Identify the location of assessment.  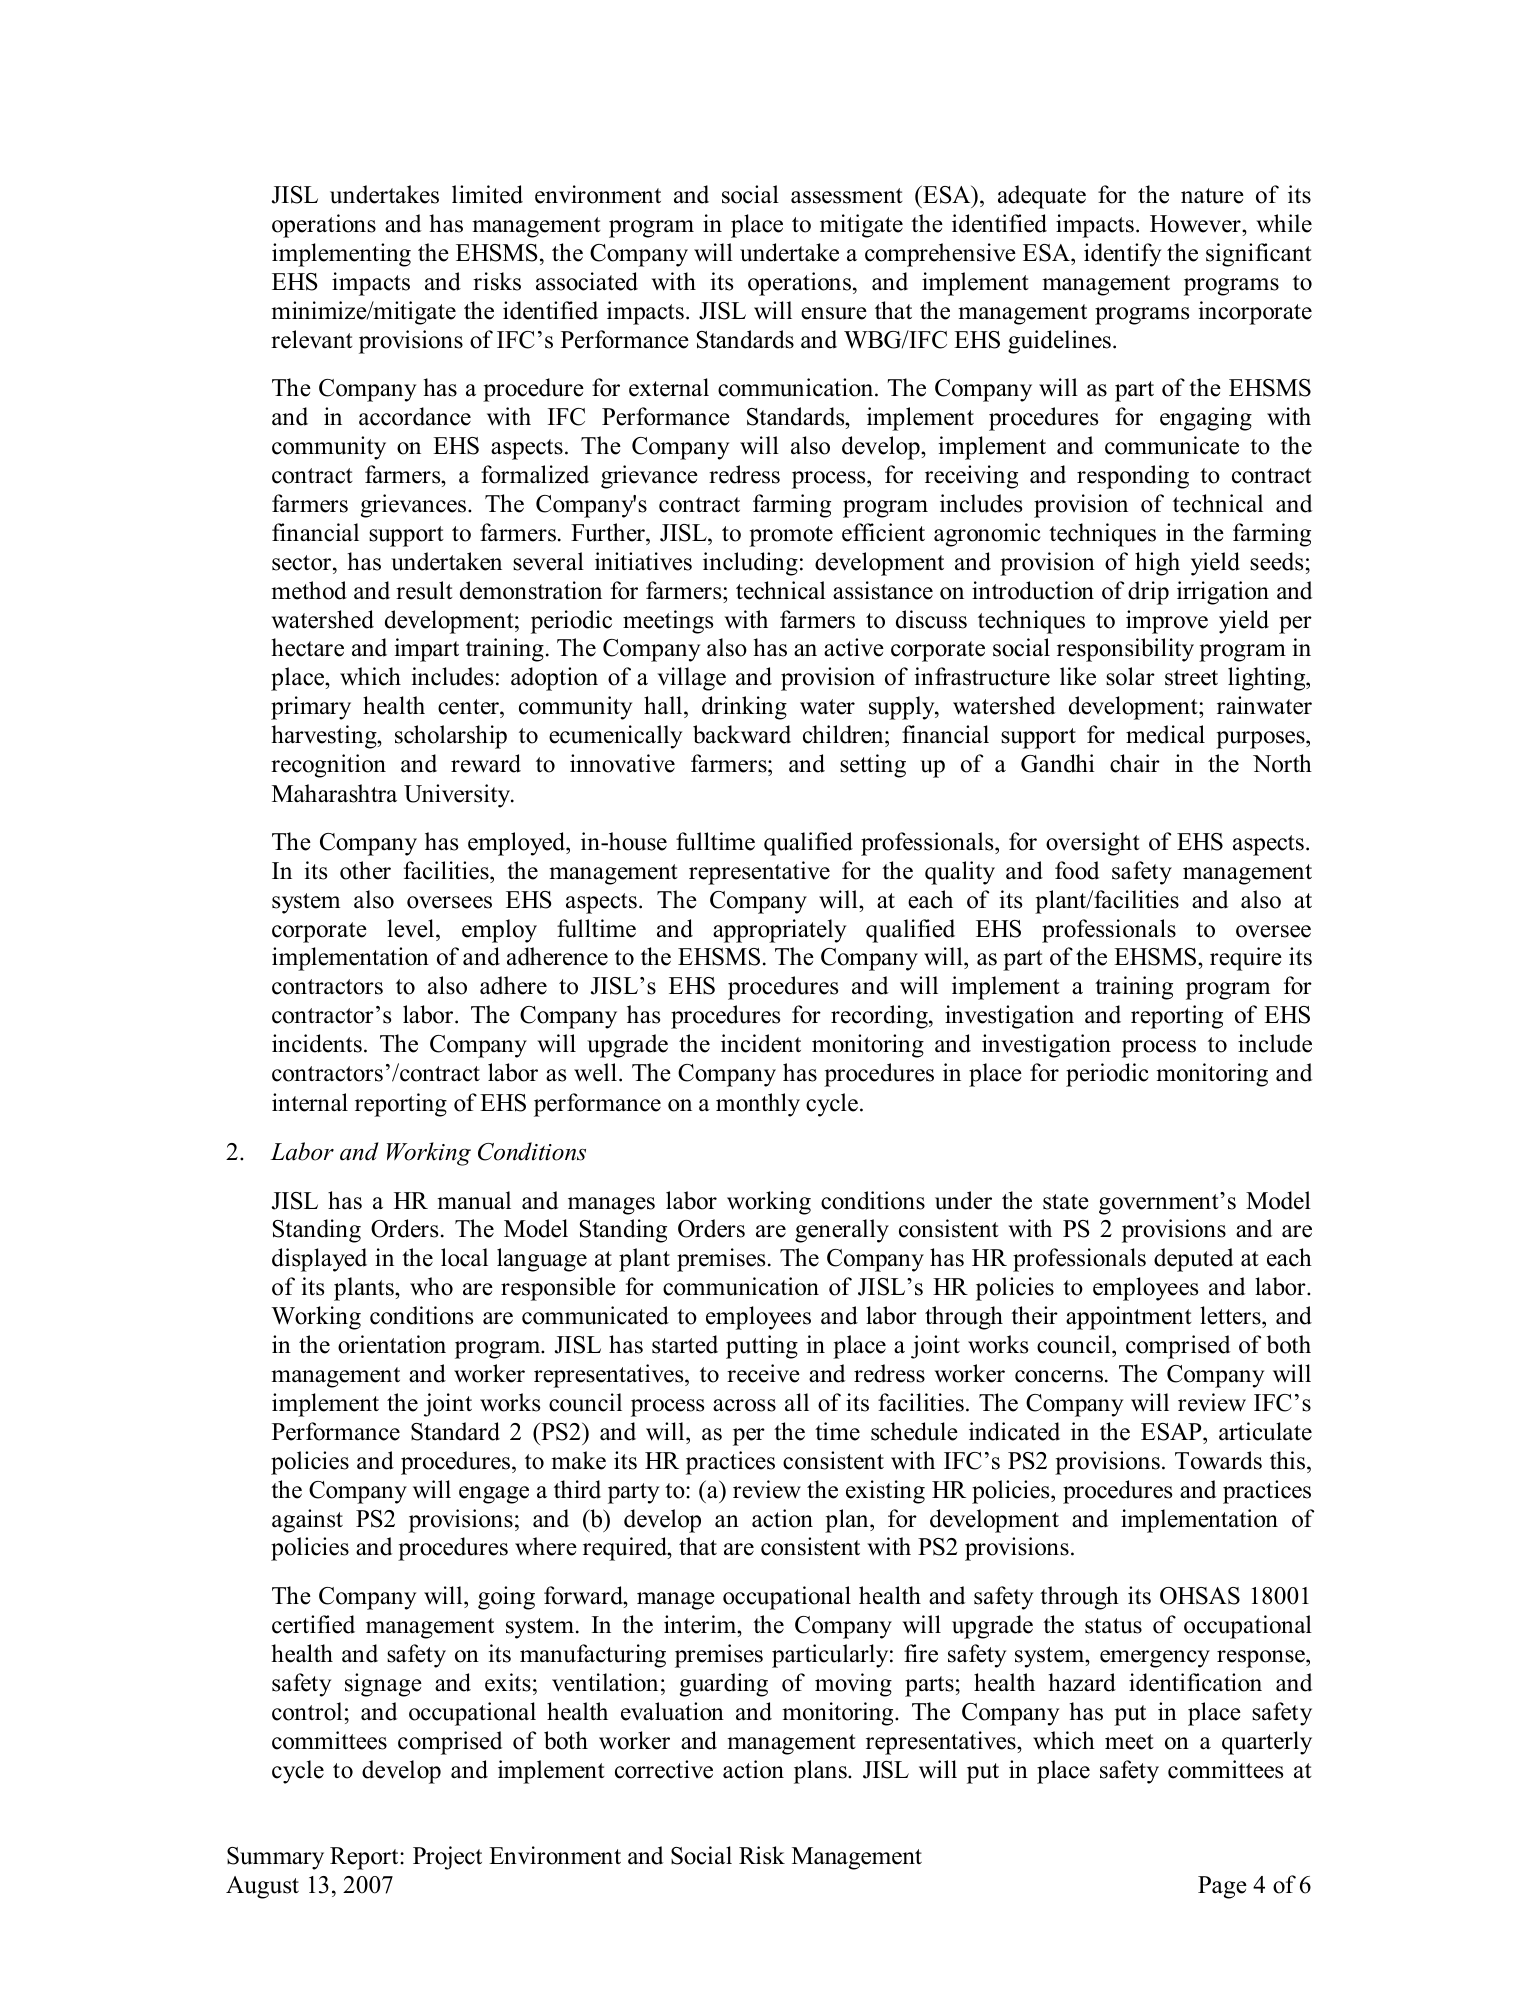
(847, 196).
